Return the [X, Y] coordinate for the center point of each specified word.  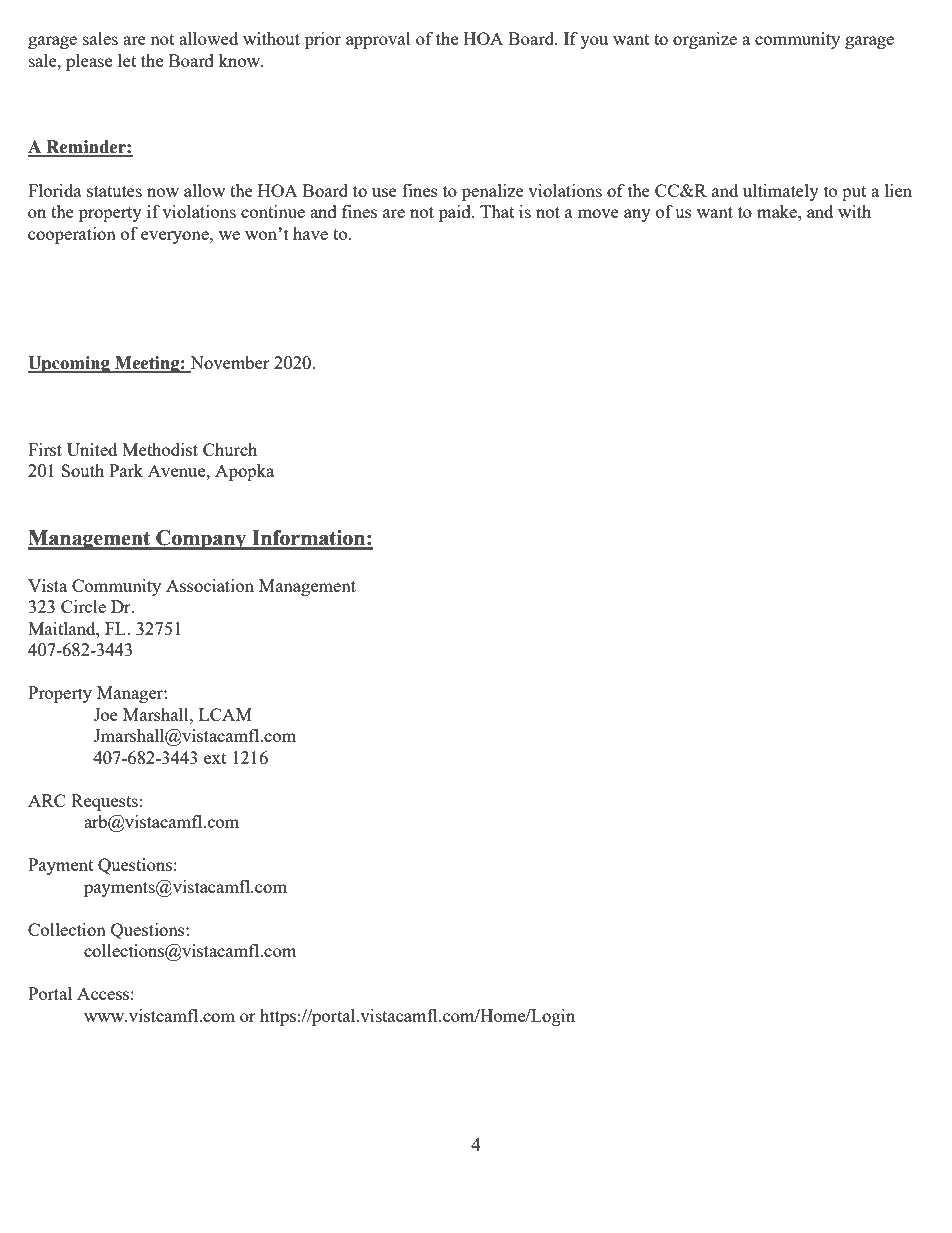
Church [230, 449]
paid [456, 213]
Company [201, 540]
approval [378, 40]
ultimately [781, 192]
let [127, 60]
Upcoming [70, 364]
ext [215, 758]
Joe [105, 714]
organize [705, 40]
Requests [104, 802]
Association [210, 585]
